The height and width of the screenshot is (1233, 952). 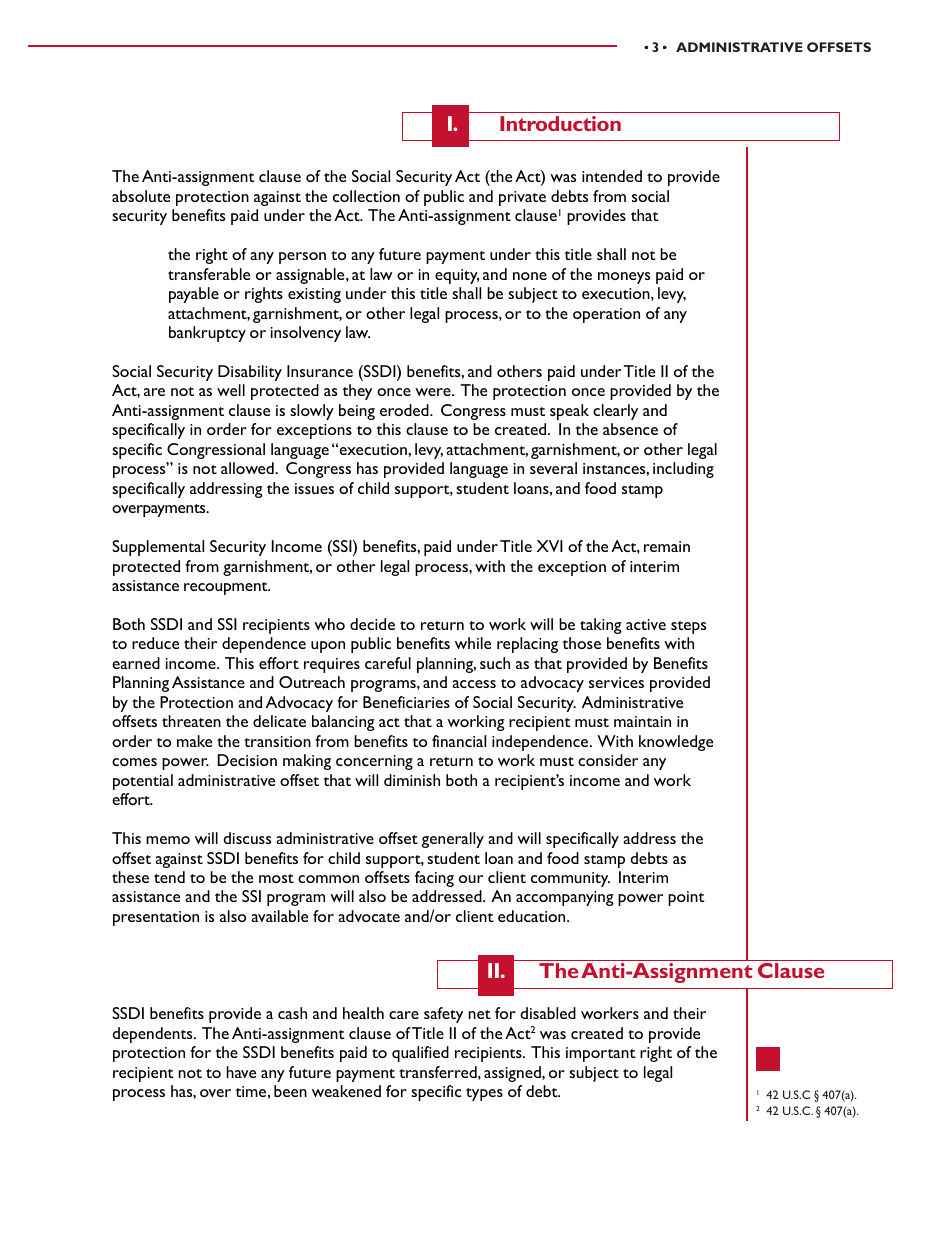 What do you see at coordinates (420, 1054) in the screenshot?
I see `qualified` at bounding box center [420, 1054].
